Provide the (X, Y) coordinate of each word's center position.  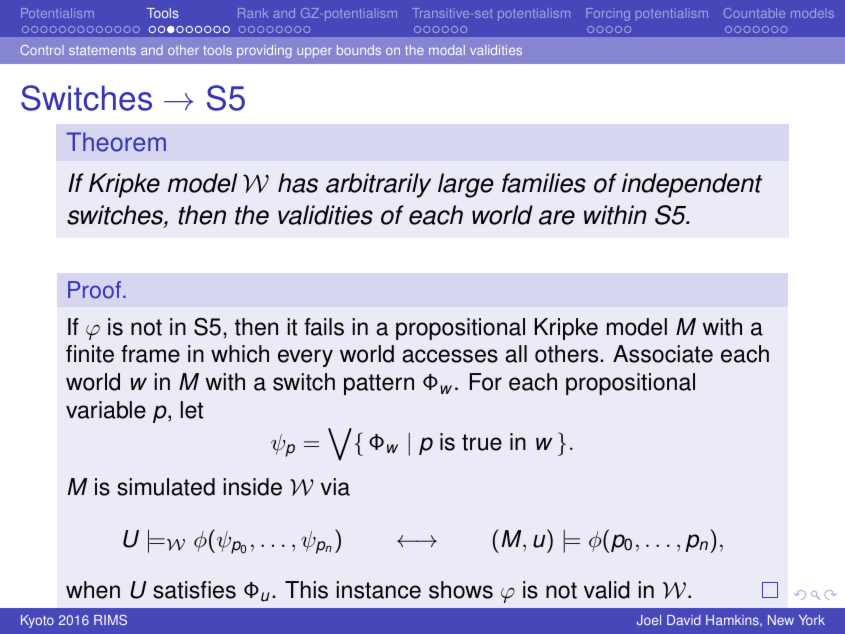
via (335, 487)
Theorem (116, 142)
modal (447, 50)
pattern (379, 384)
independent (692, 185)
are (557, 217)
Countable (754, 13)
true (482, 442)
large (465, 185)
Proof (94, 290)
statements (102, 50)
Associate (663, 354)
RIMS (110, 620)
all (516, 354)
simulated (166, 487)
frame (150, 354)
